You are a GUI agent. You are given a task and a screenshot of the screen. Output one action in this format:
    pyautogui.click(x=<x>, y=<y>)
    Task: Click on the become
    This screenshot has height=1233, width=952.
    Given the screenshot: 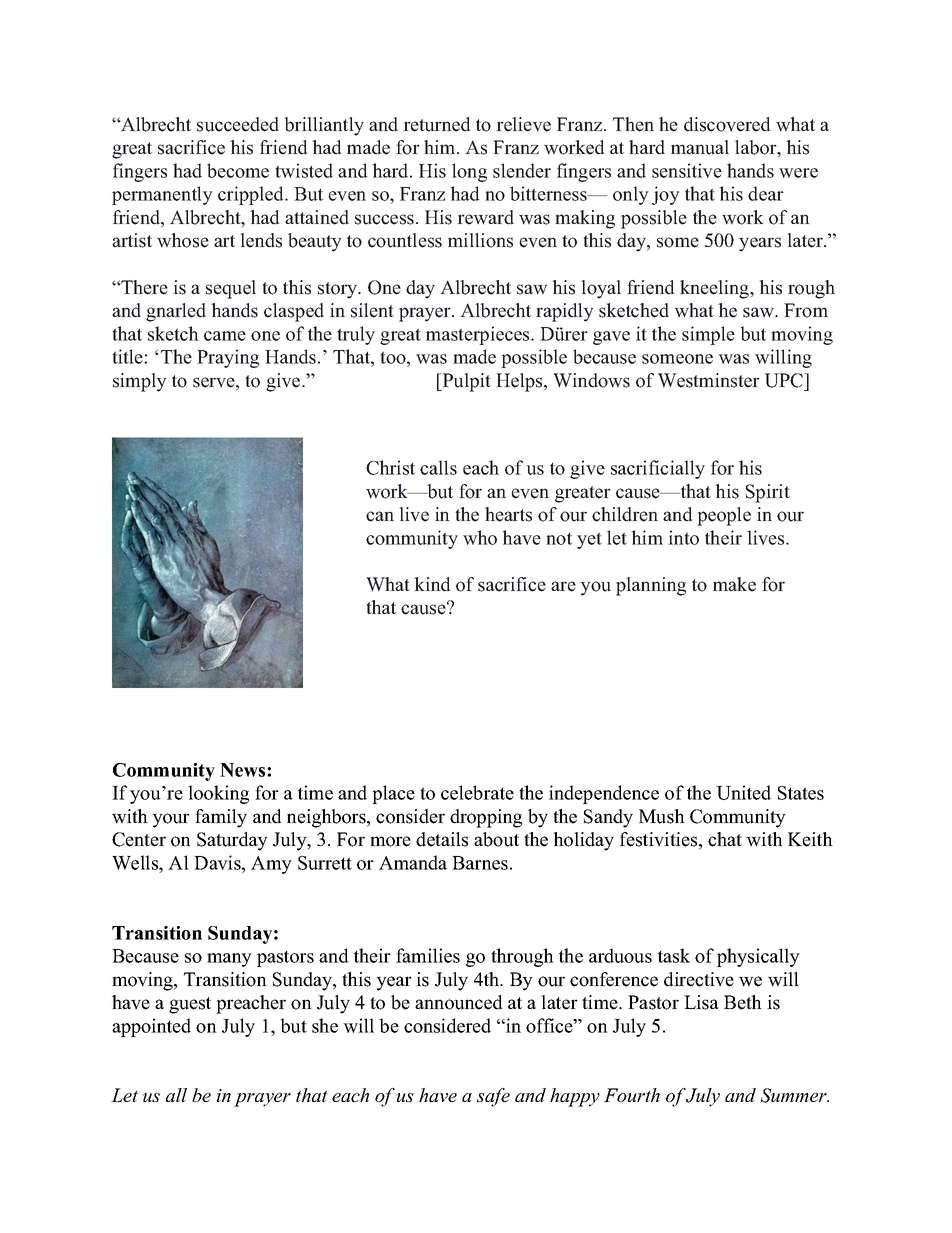 What is the action you would take?
    pyautogui.click(x=238, y=170)
